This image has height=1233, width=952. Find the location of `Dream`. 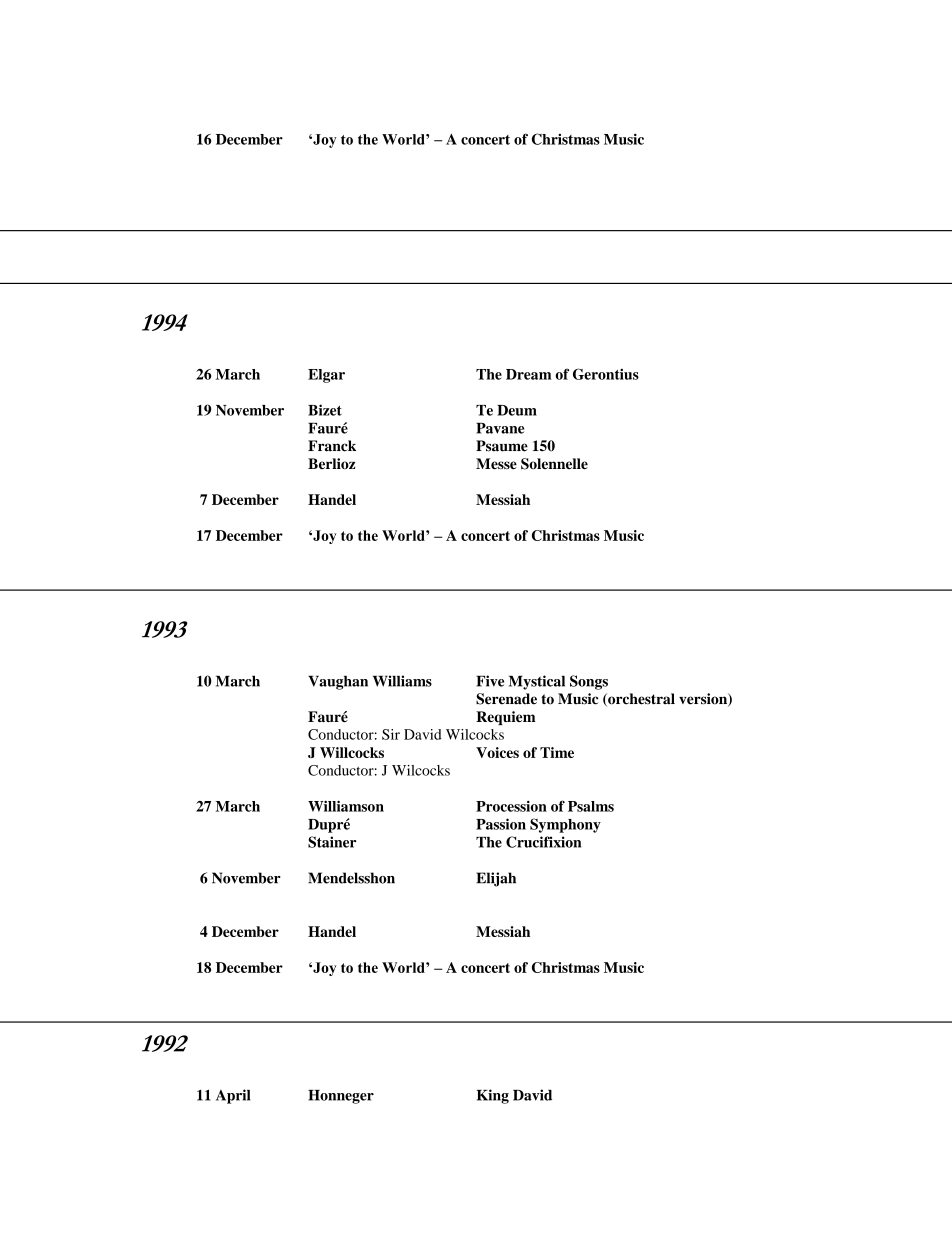

Dream is located at coordinates (528, 374).
